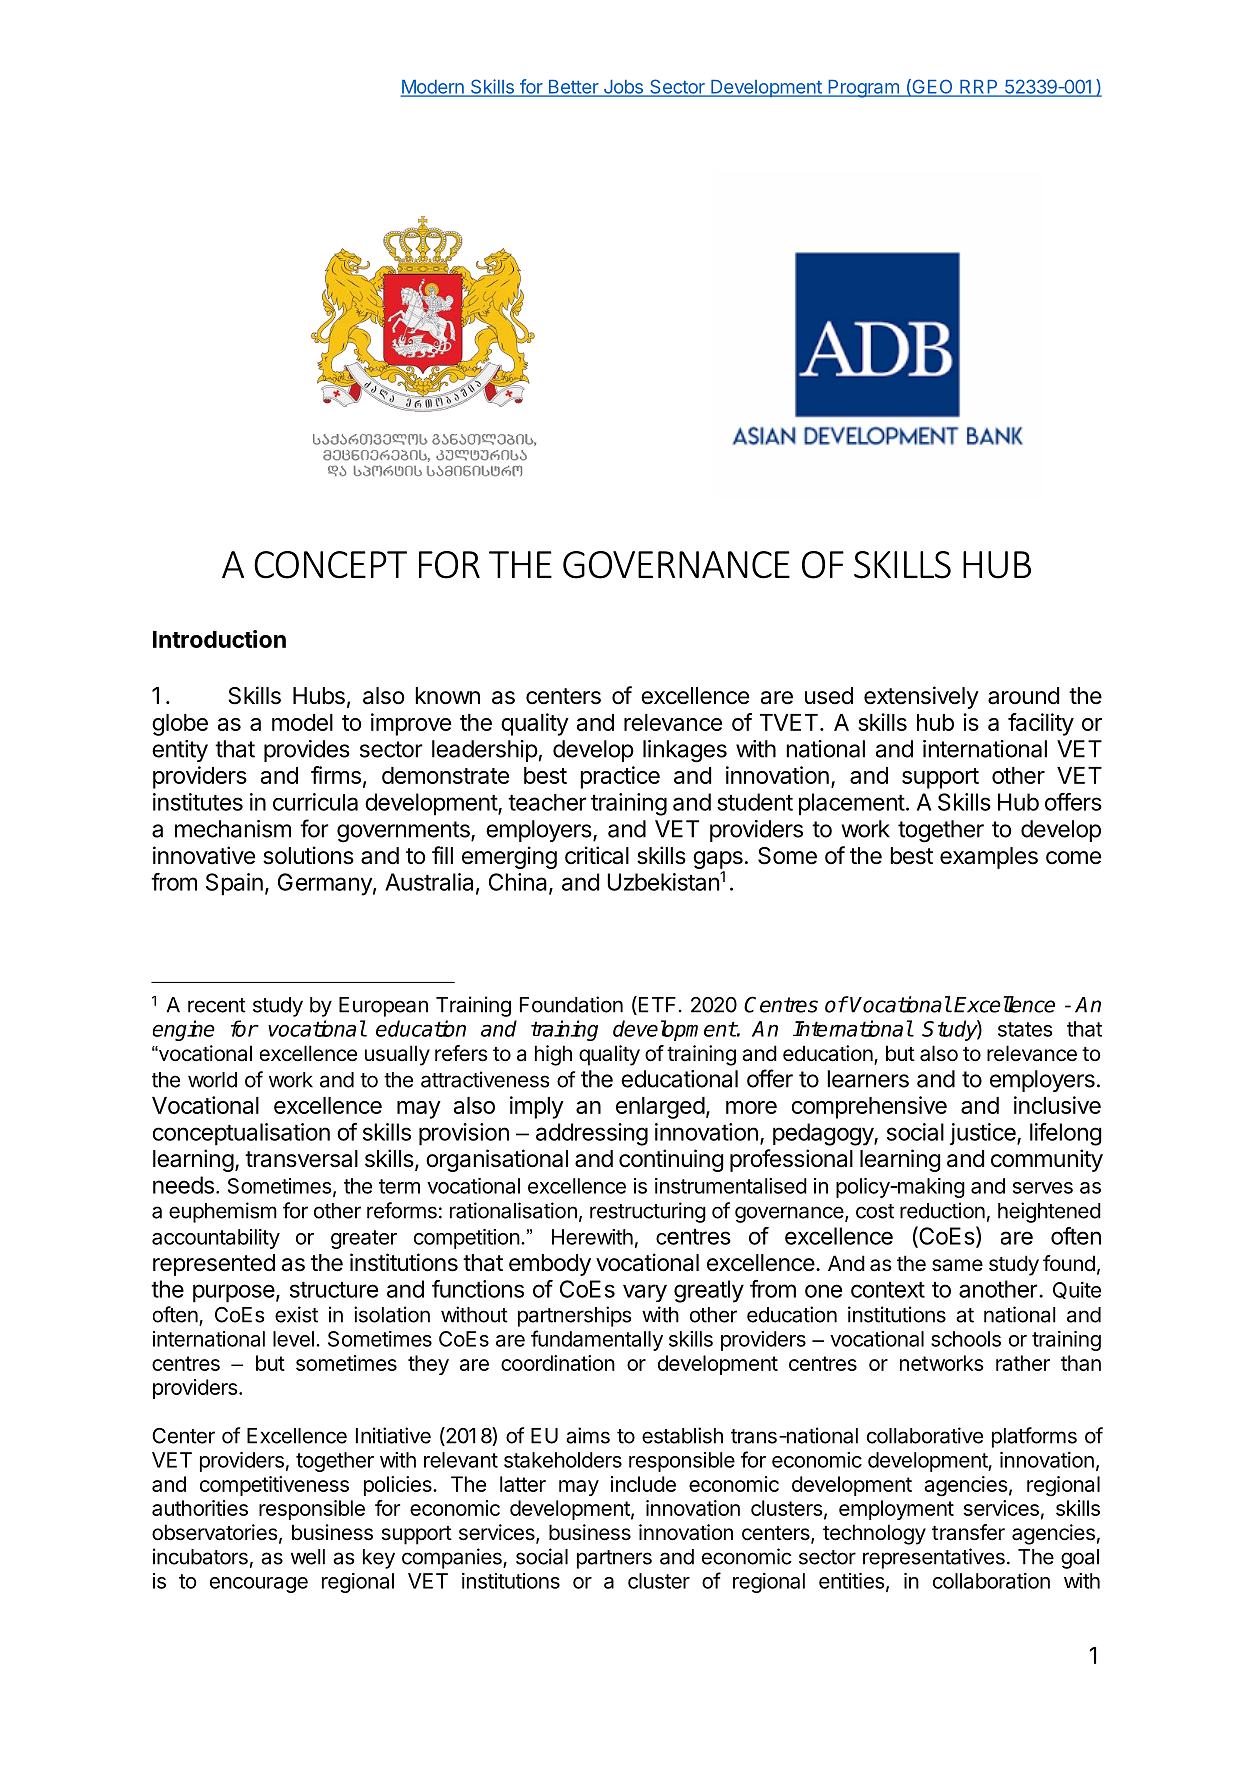 The height and width of the screenshot is (1771, 1253). I want to click on well, so click(308, 1557).
